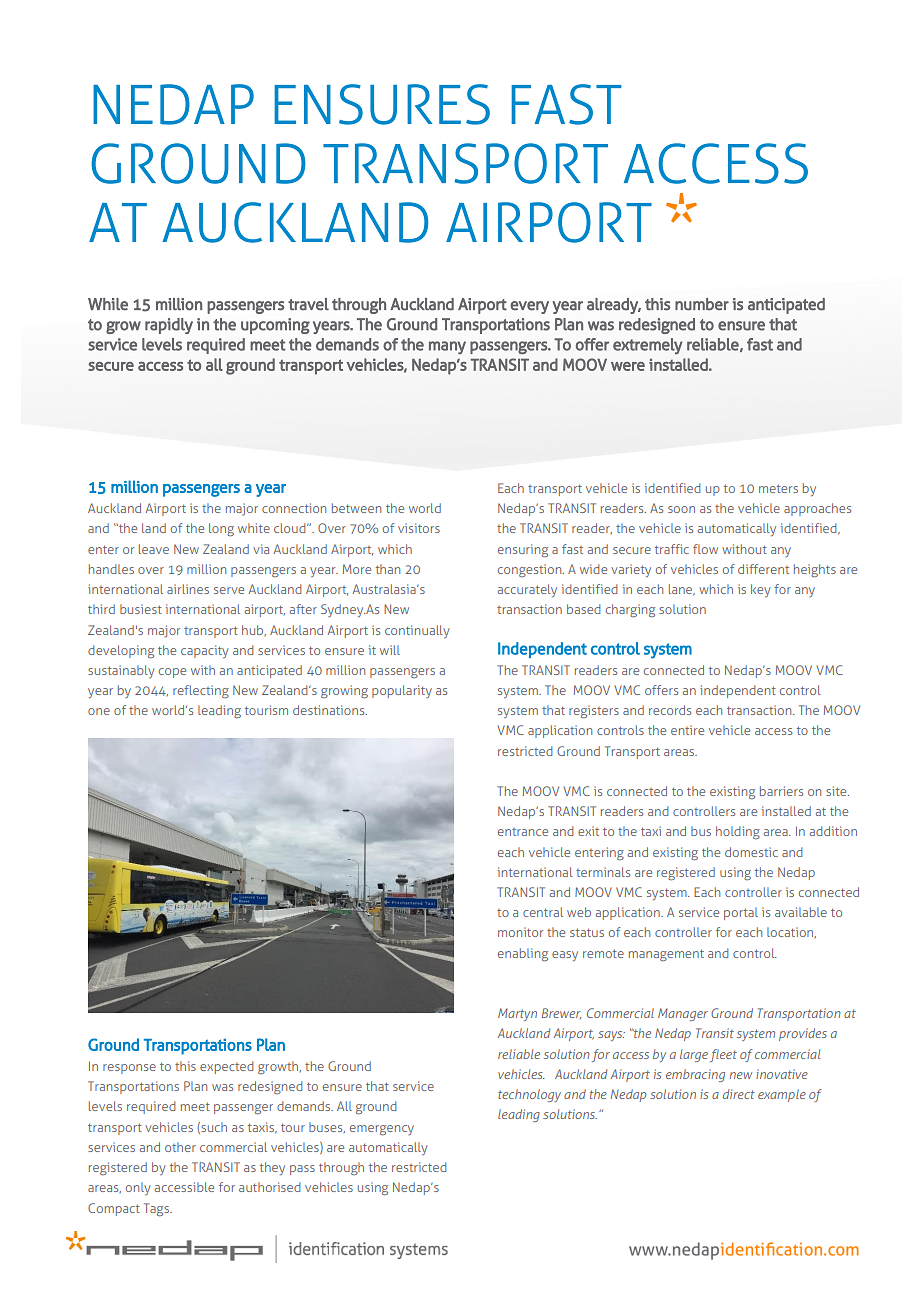 This image has height=1308, width=924. Describe the element at coordinates (169, 326) in the image. I see `rapidly` at that location.
